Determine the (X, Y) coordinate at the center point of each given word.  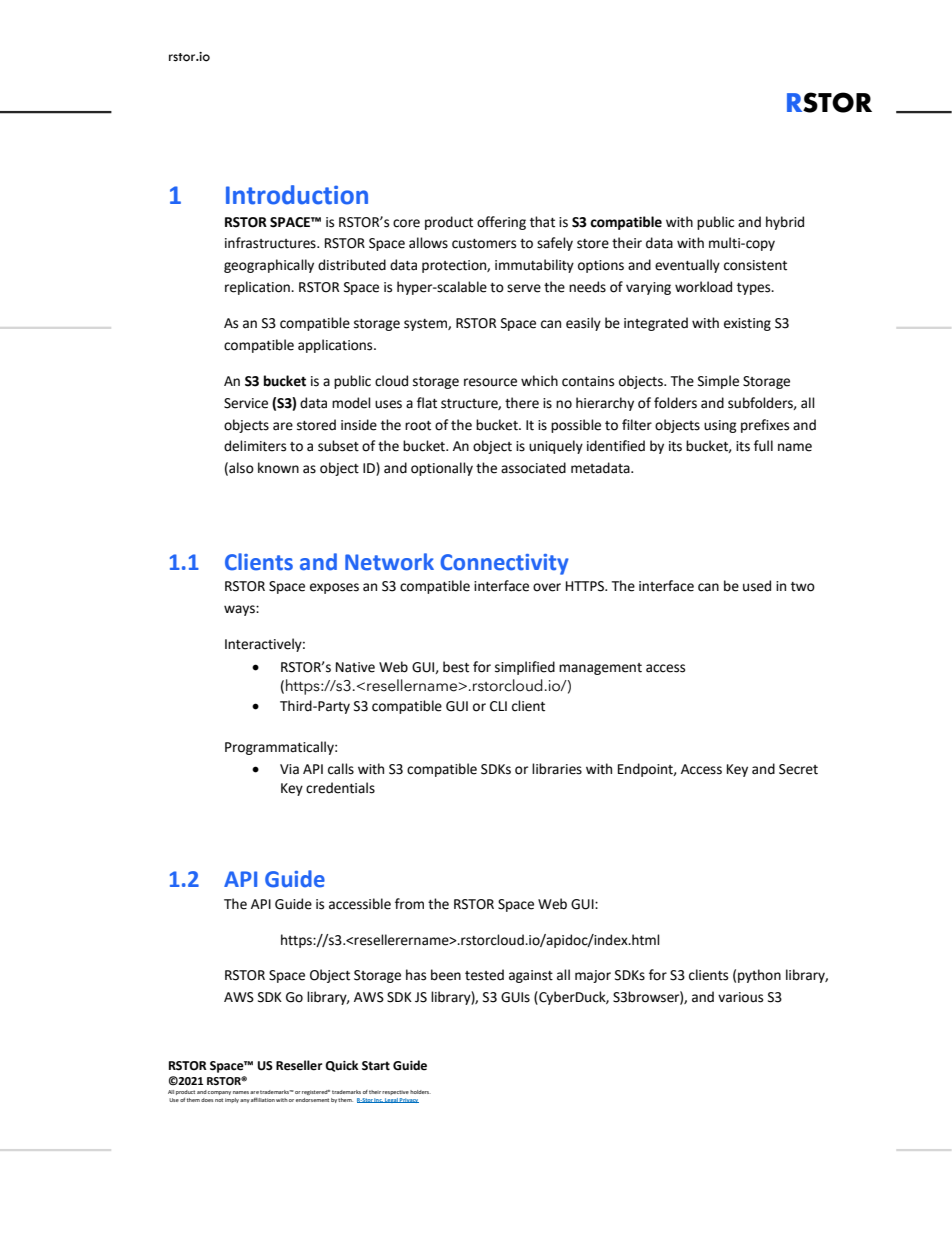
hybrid (785, 223)
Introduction (297, 195)
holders (420, 1092)
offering (501, 223)
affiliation (263, 1100)
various (740, 997)
